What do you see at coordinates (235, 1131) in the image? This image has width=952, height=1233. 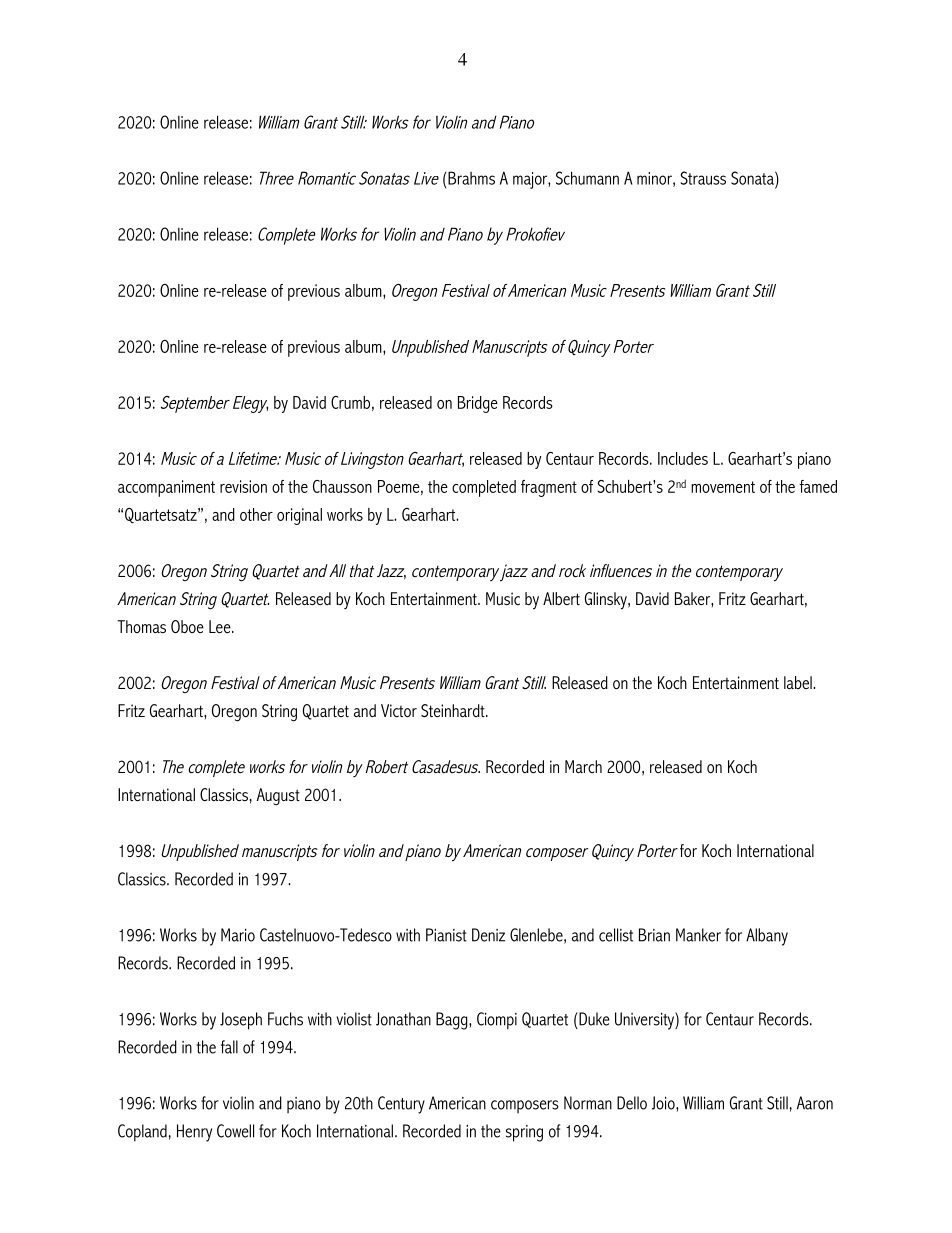 I see `Cowell` at bounding box center [235, 1131].
